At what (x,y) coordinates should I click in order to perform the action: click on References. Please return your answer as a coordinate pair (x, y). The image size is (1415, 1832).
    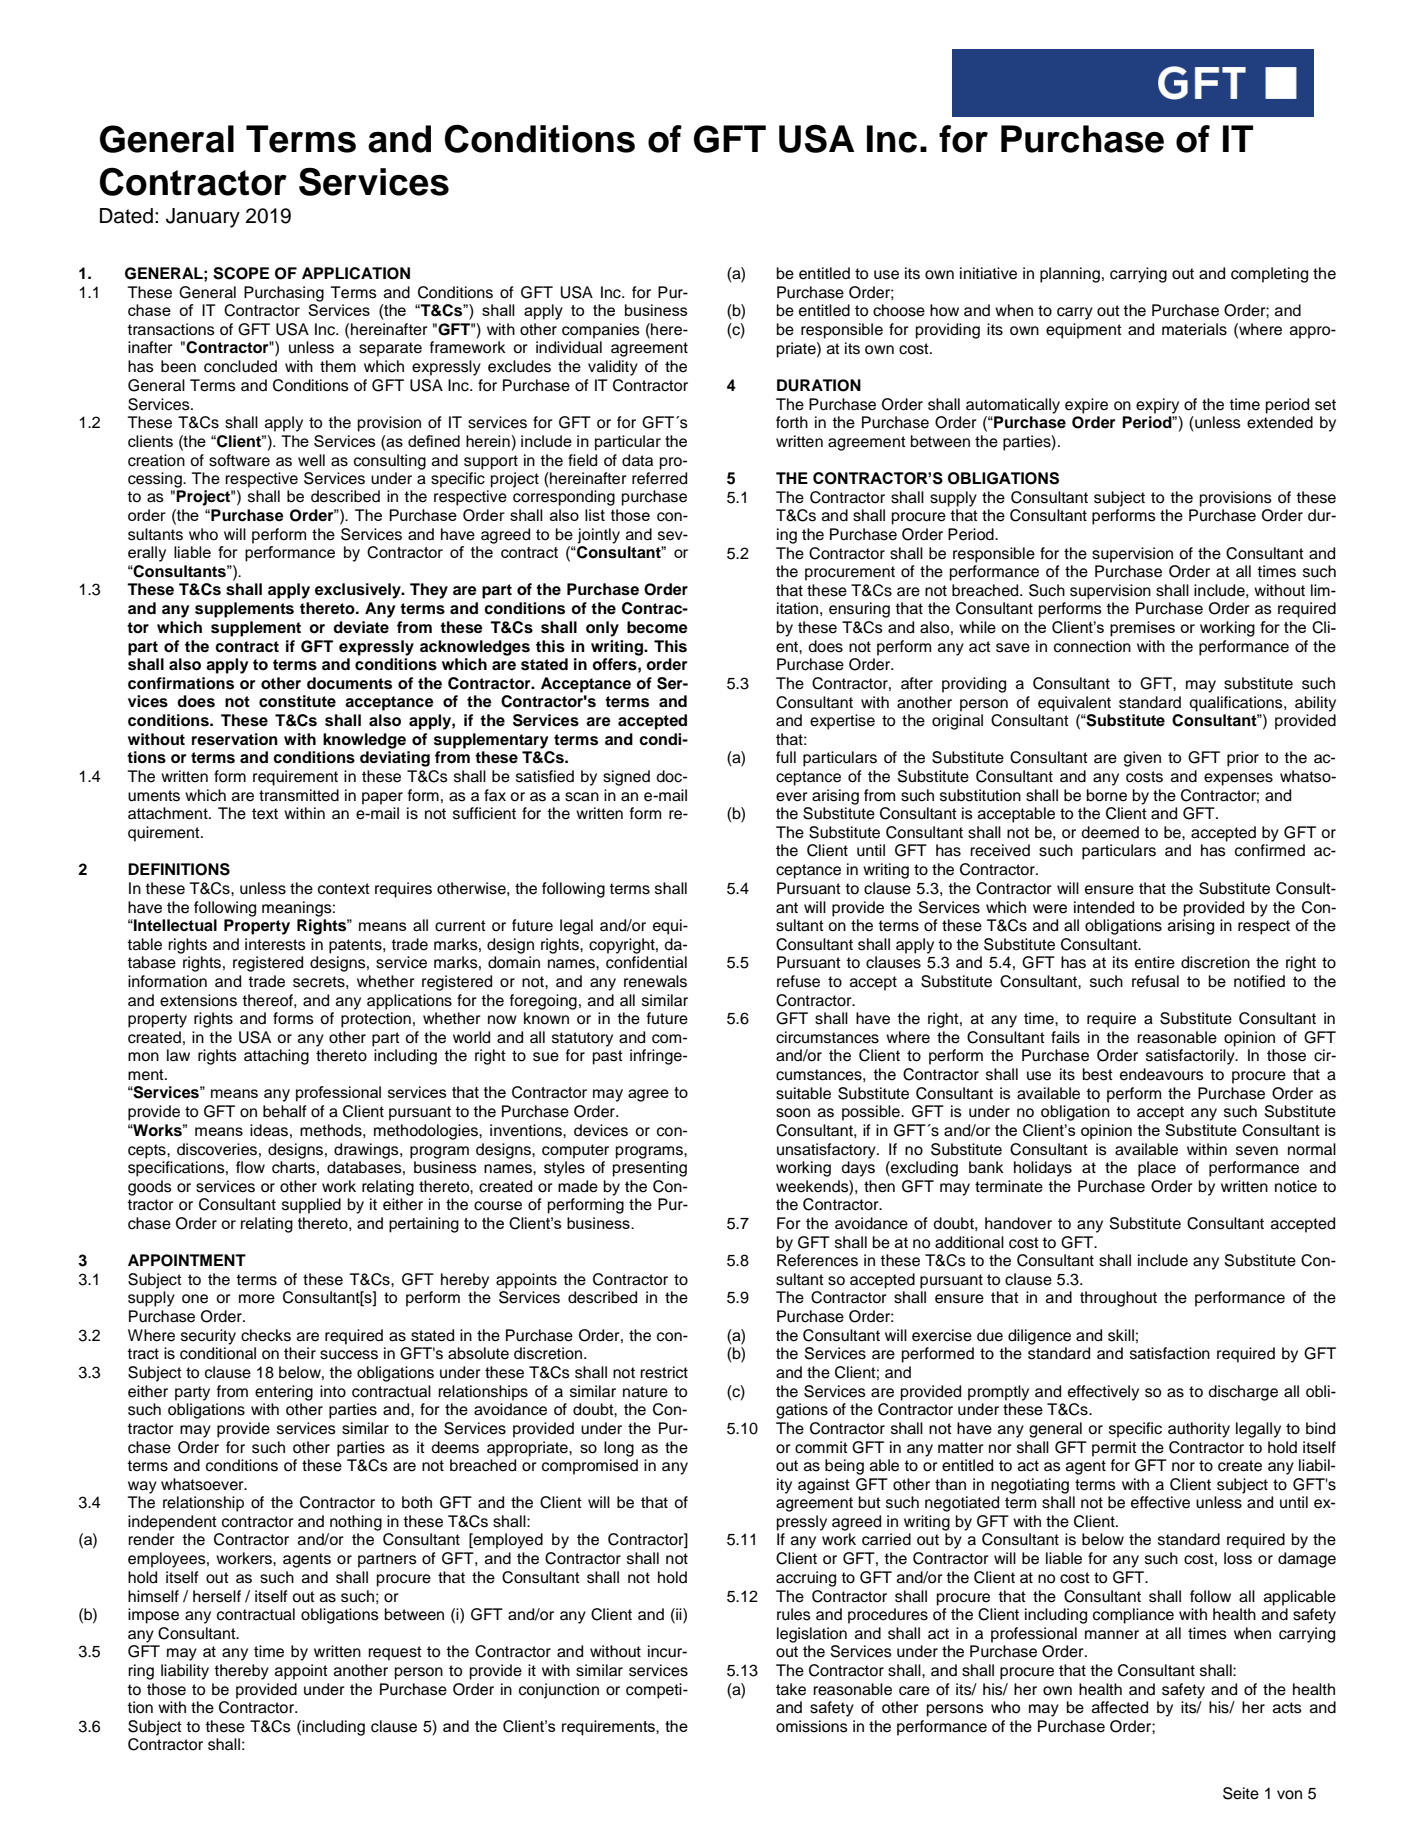
    Looking at the image, I should click on (817, 1260).
